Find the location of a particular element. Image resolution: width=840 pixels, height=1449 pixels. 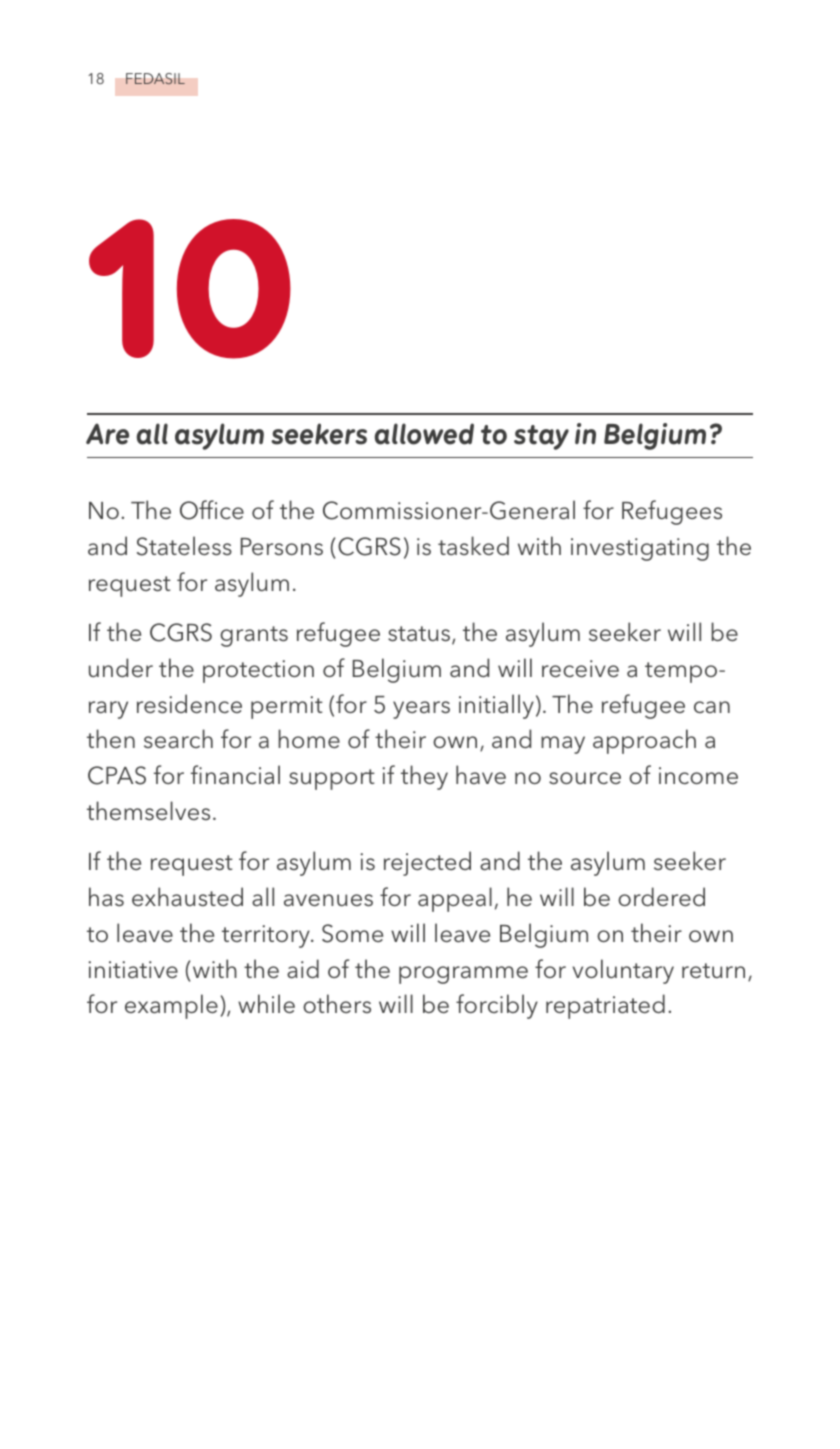

allowed is located at coordinates (424, 434).
